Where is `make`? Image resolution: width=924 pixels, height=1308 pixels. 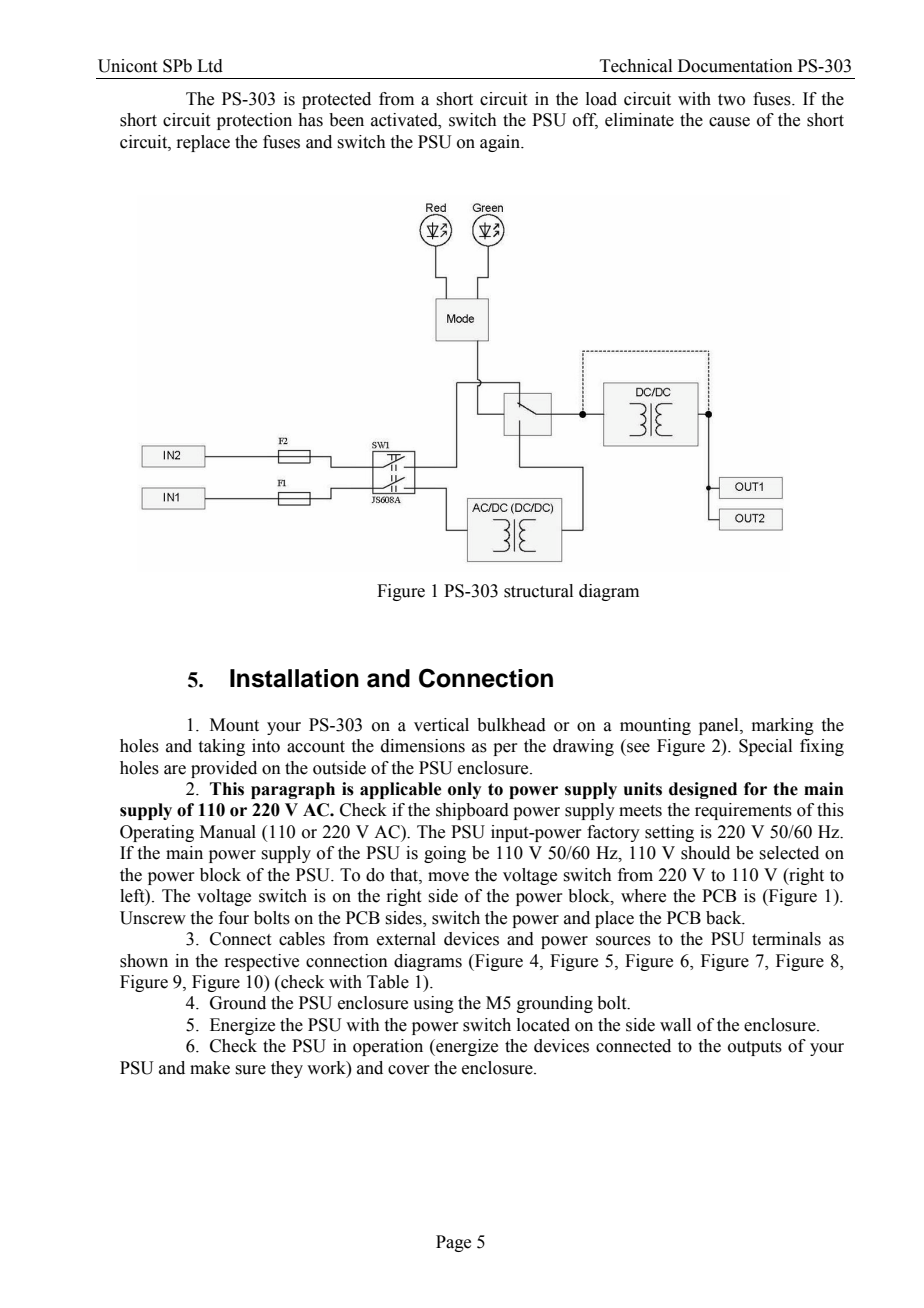 make is located at coordinates (210, 1068).
